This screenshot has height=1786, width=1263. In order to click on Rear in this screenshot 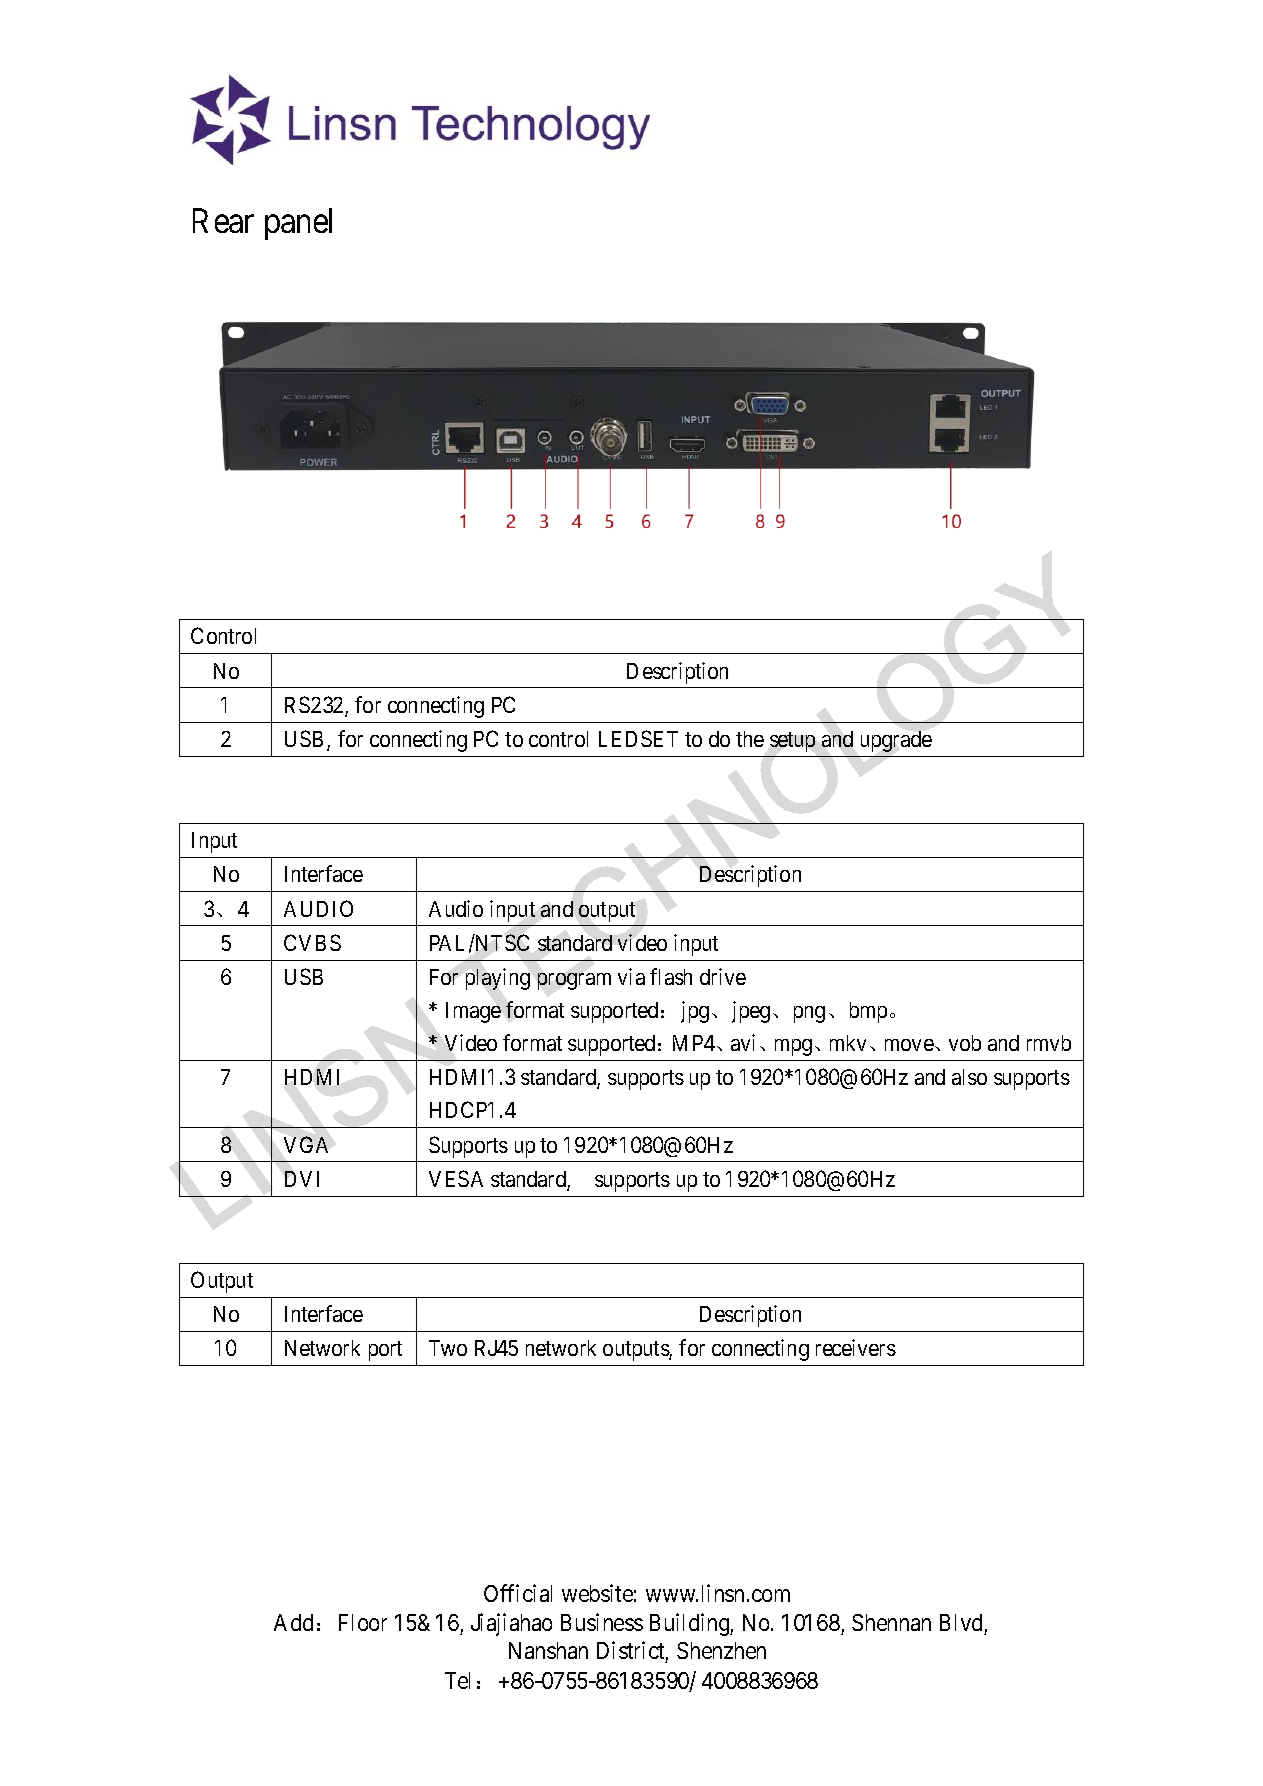, I will do `click(223, 221)`.
